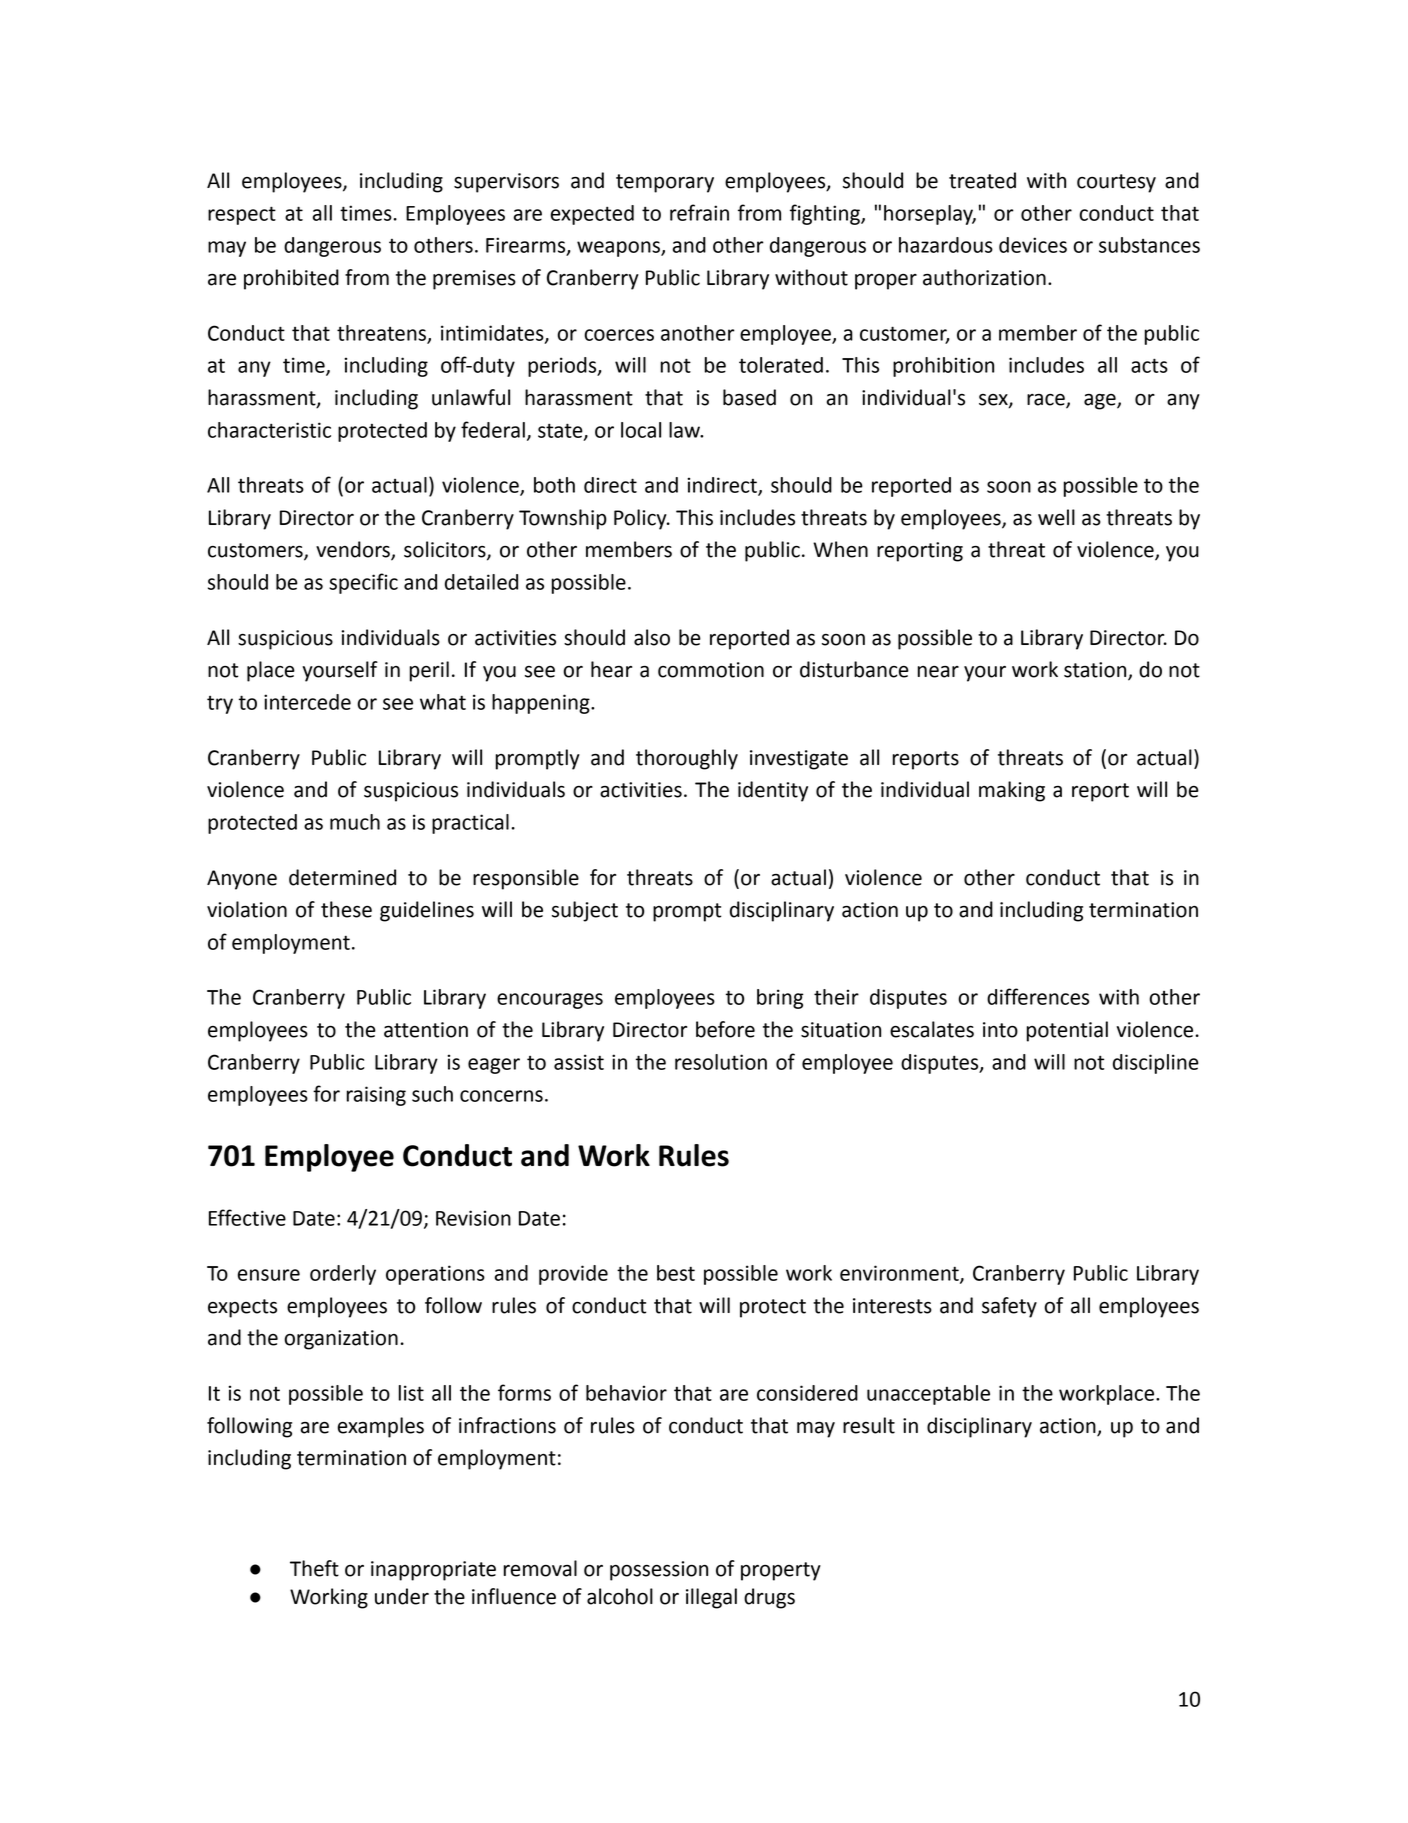 The image size is (1408, 1823). Describe the element at coordinates (376, 1096) in the screenshot. I see `raising` at that location.
